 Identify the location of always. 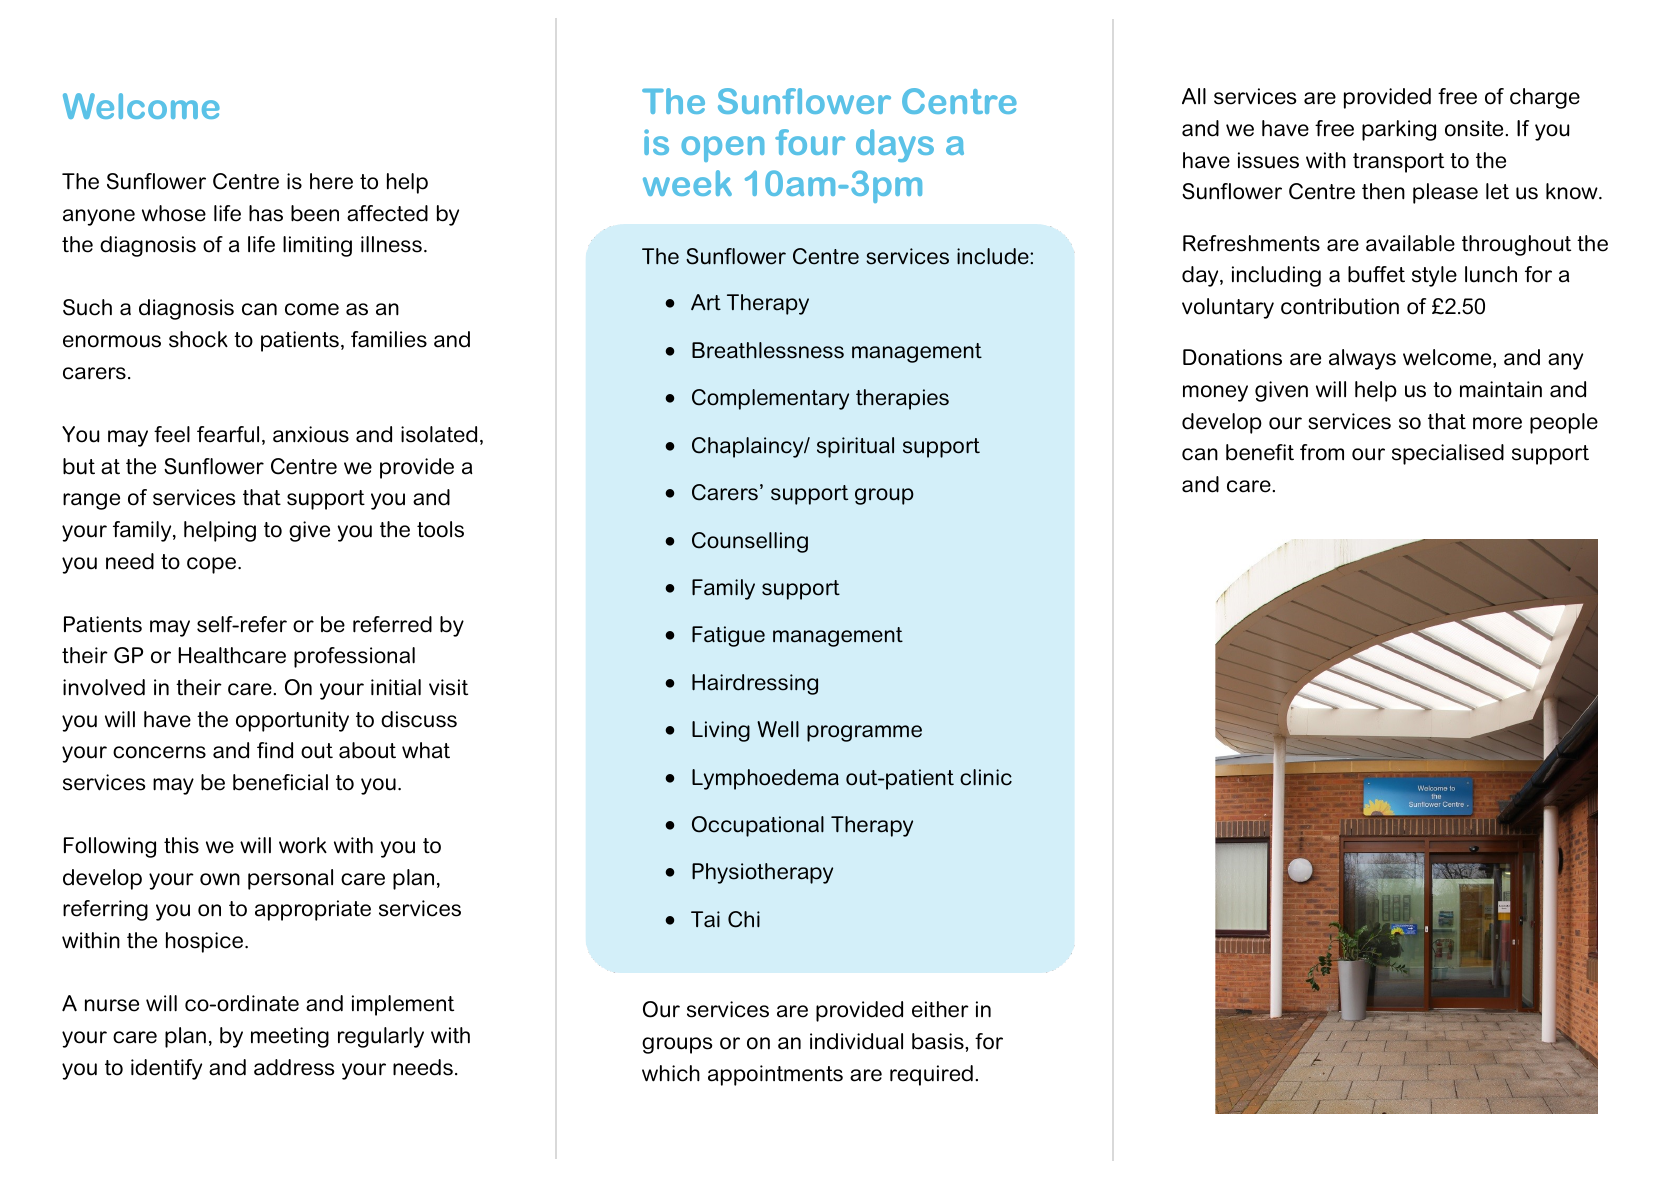
(1362, 359).
